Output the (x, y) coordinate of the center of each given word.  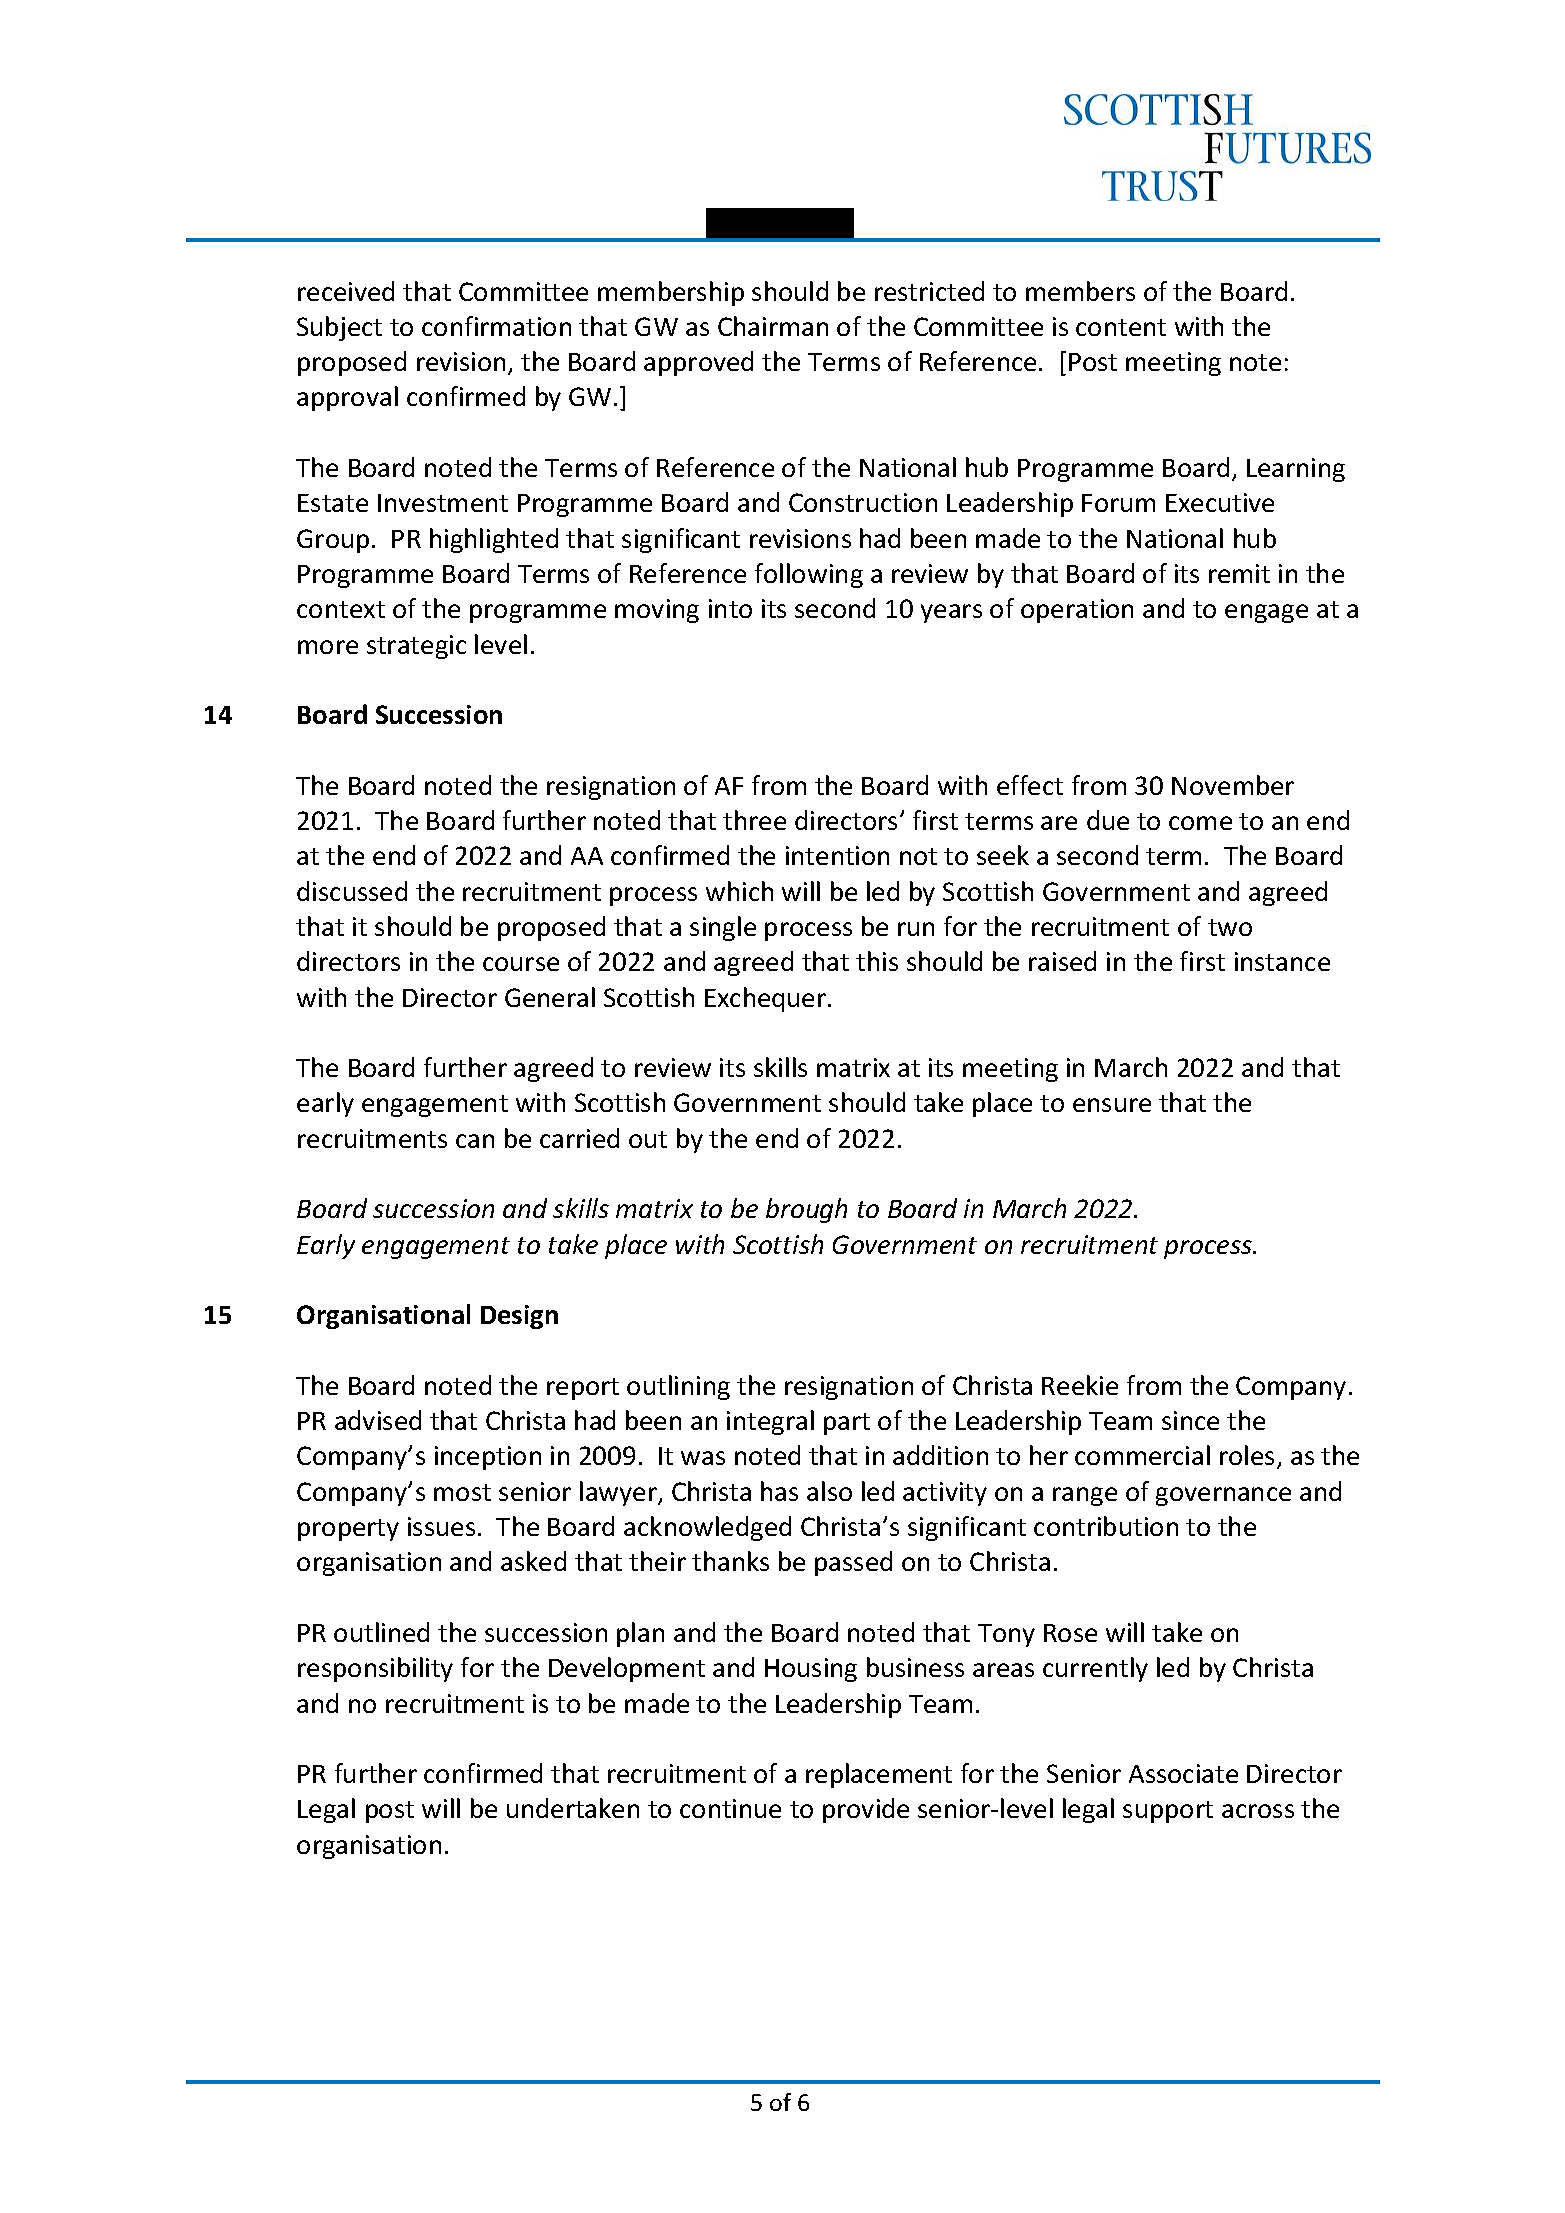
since (1190, 1420)
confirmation (496, 326)
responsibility (375, 1669)
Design (519, 1317)
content (1121, 327)
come (1200, 823)
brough (806, 1210)
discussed (352, 891)
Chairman (773, 326)
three (754, 820)
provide (866, 1810)
